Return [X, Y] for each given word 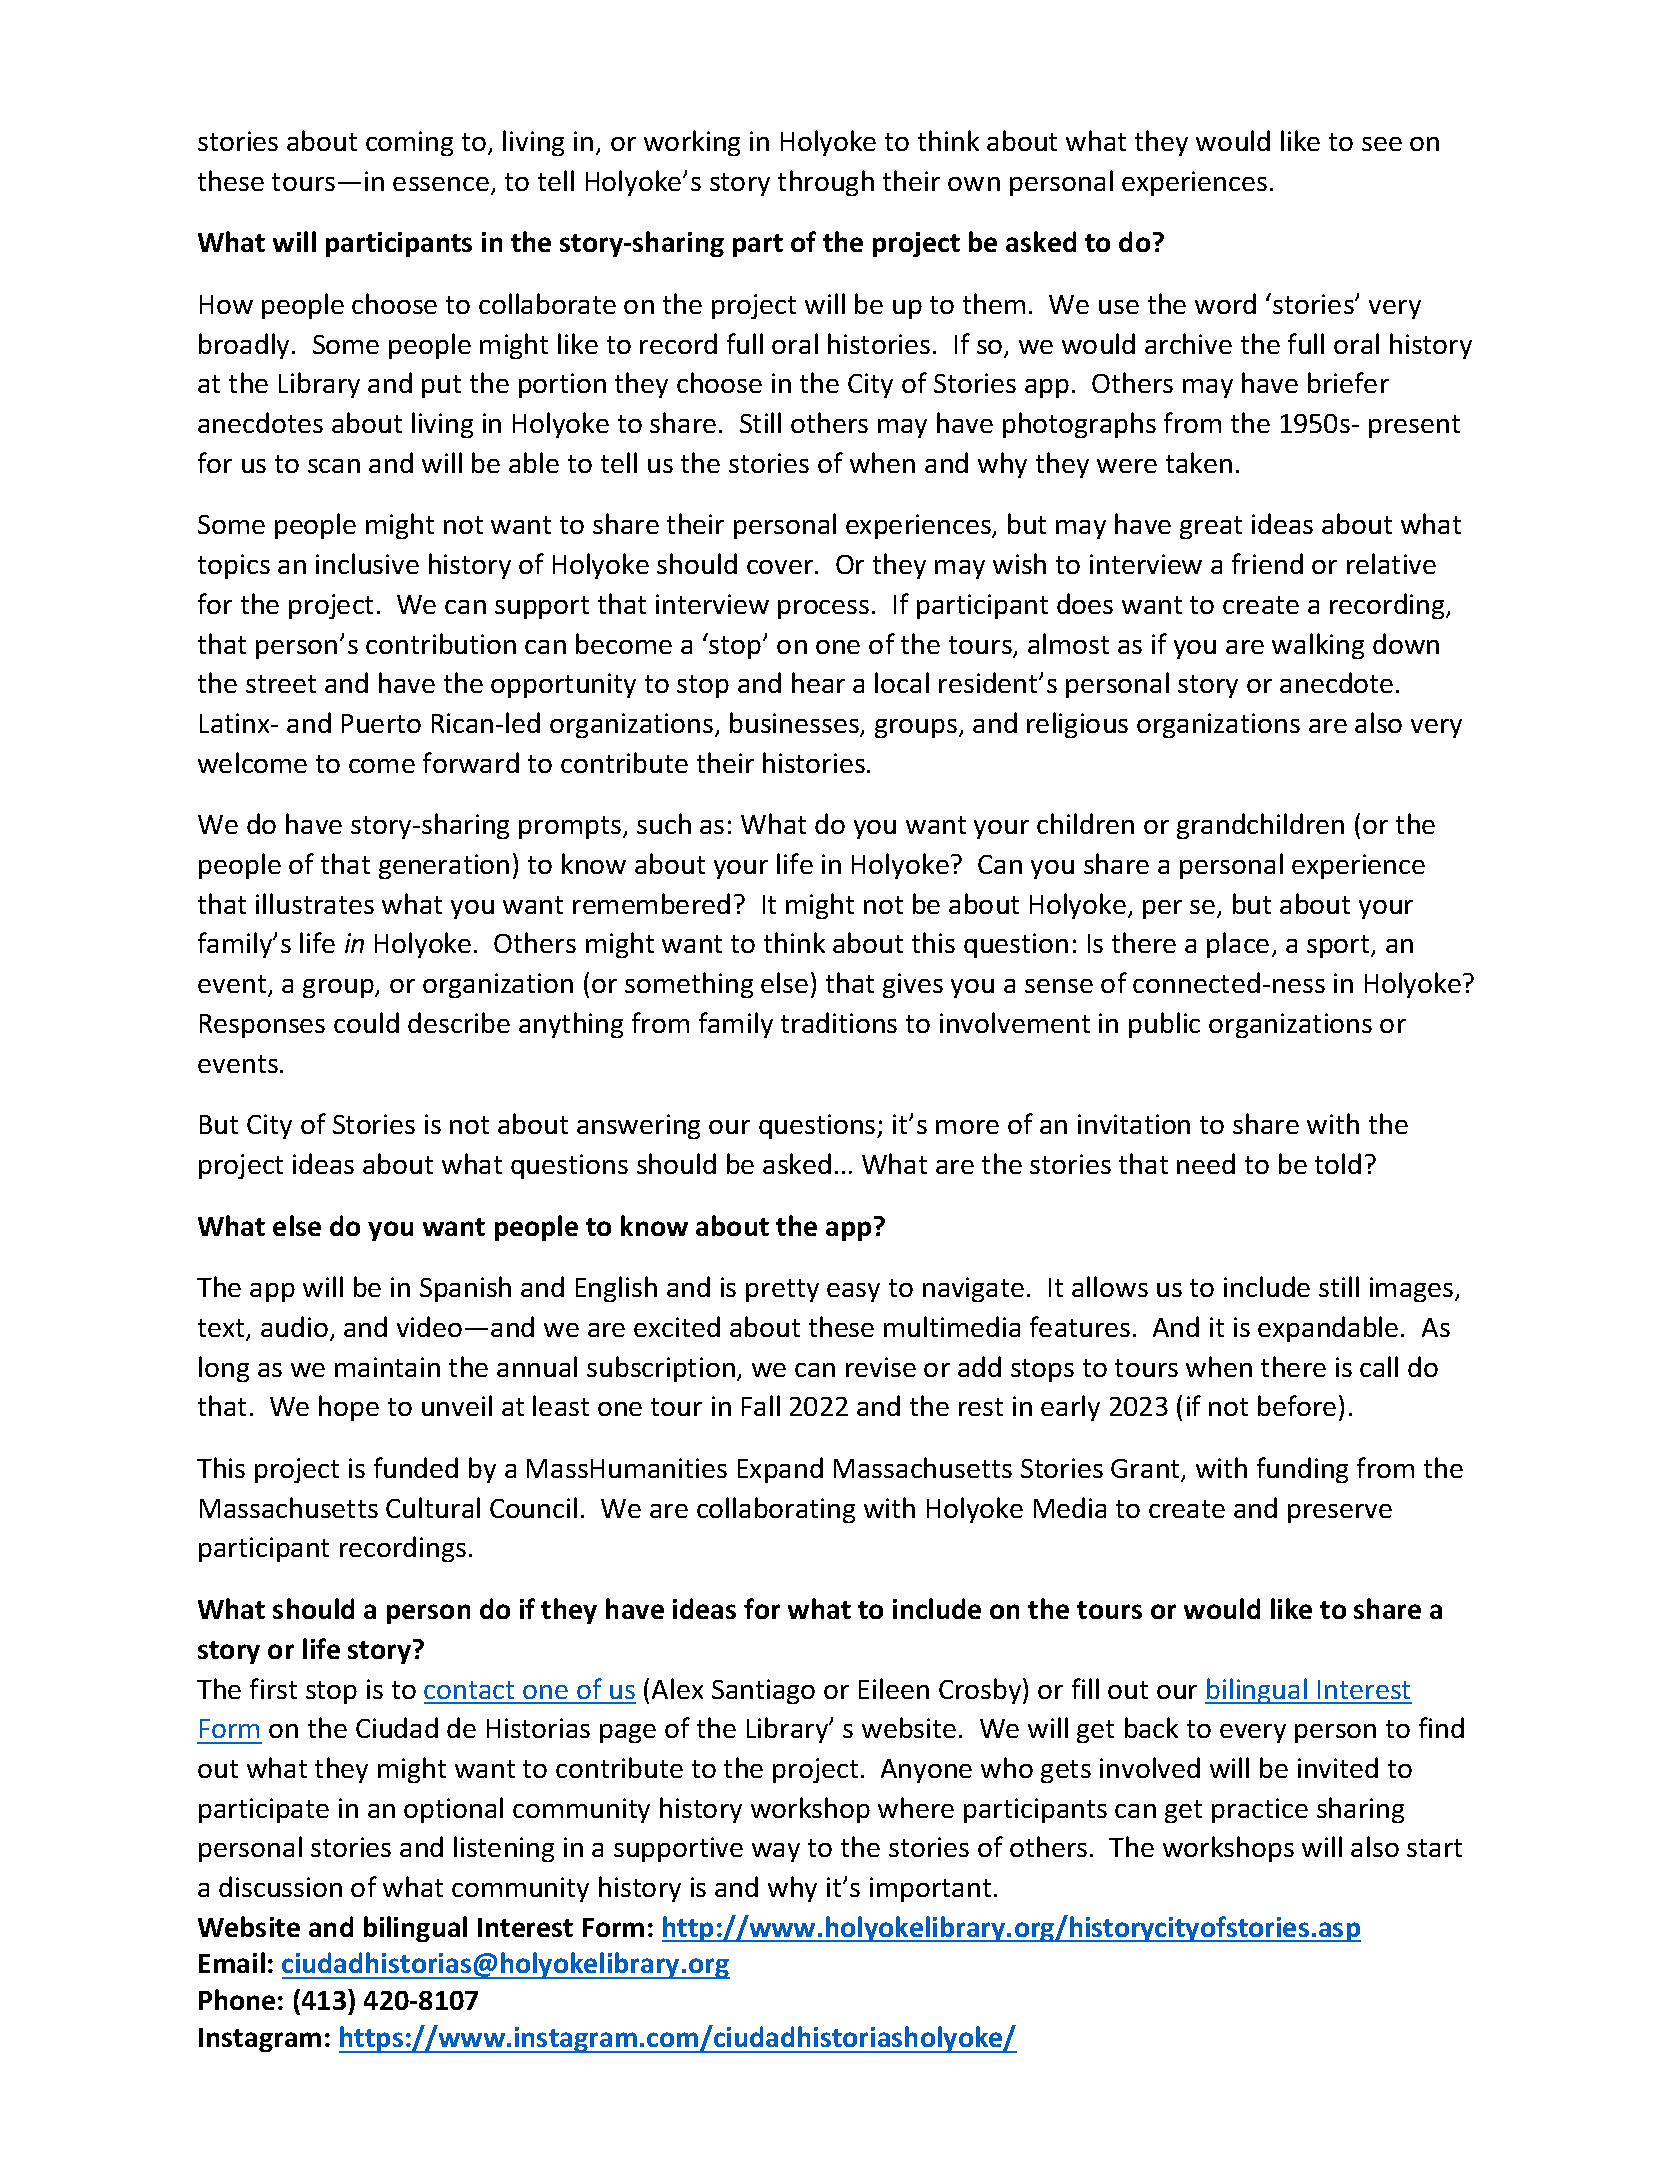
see [1382, 144]
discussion [280, 1886]
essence [441, 184]
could [366, 1022]
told [1338, 1163]
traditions [839, 1022]
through [826, 183]
